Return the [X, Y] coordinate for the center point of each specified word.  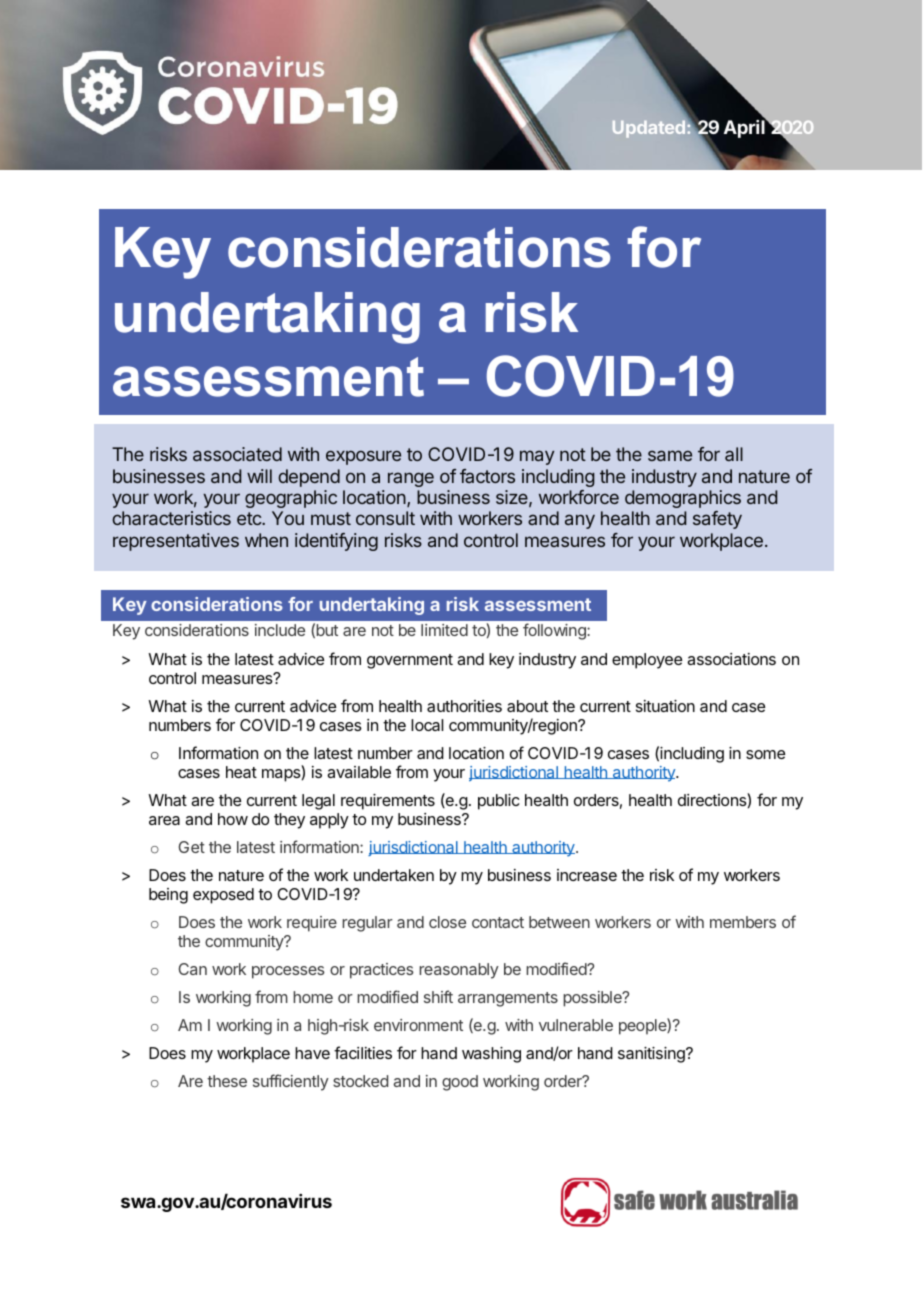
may [537, 457]
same [670, 455]
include [280, 630]
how [233, 819]
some [765, 754]
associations [731, 659]
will [259, 476]
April [745, 128]
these [227, 1081]
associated [237, 454]
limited [444, 630]
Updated [649, 129]
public [499, 802]
